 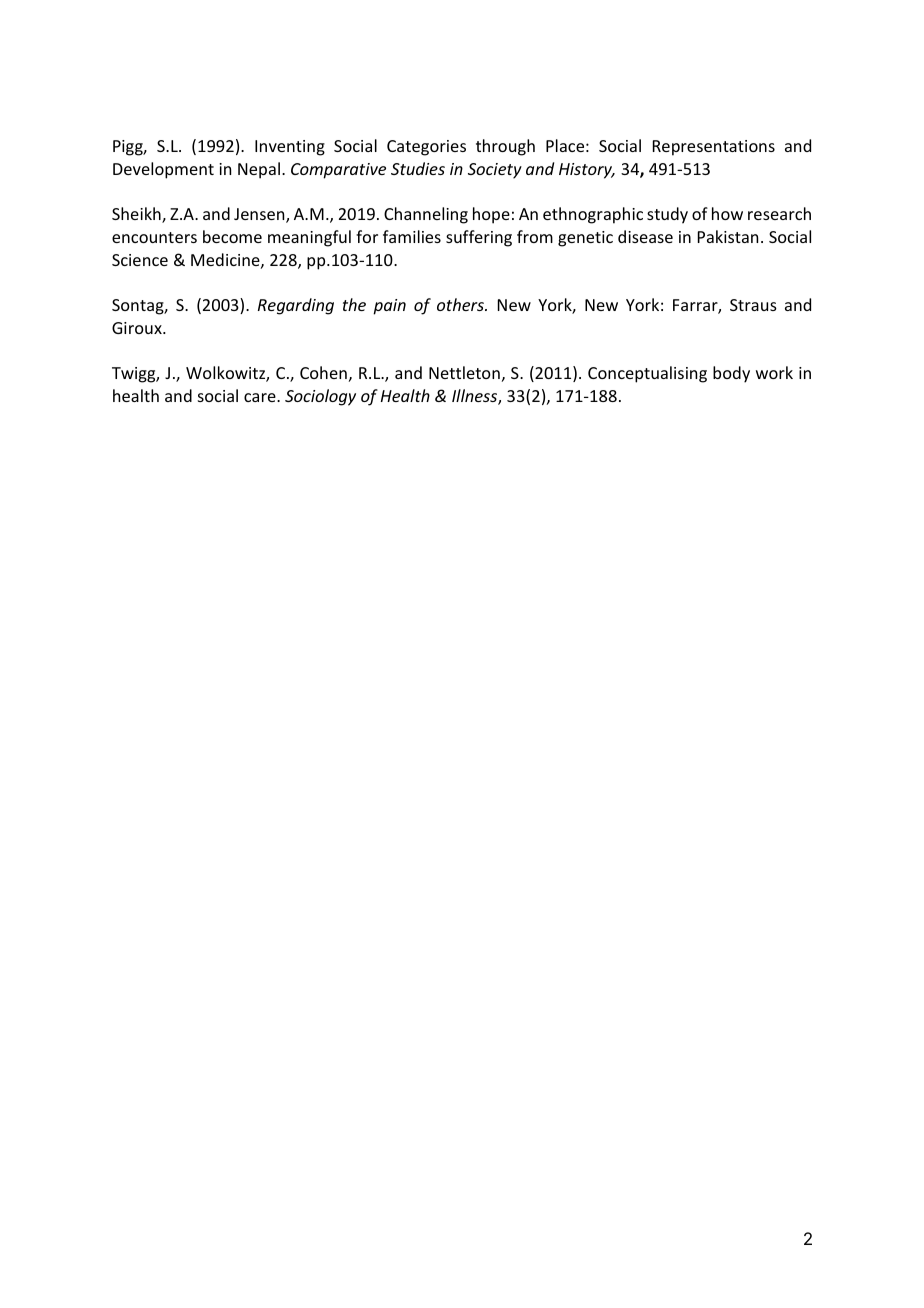 I want to click on Science, so click(x=140, y=260).
